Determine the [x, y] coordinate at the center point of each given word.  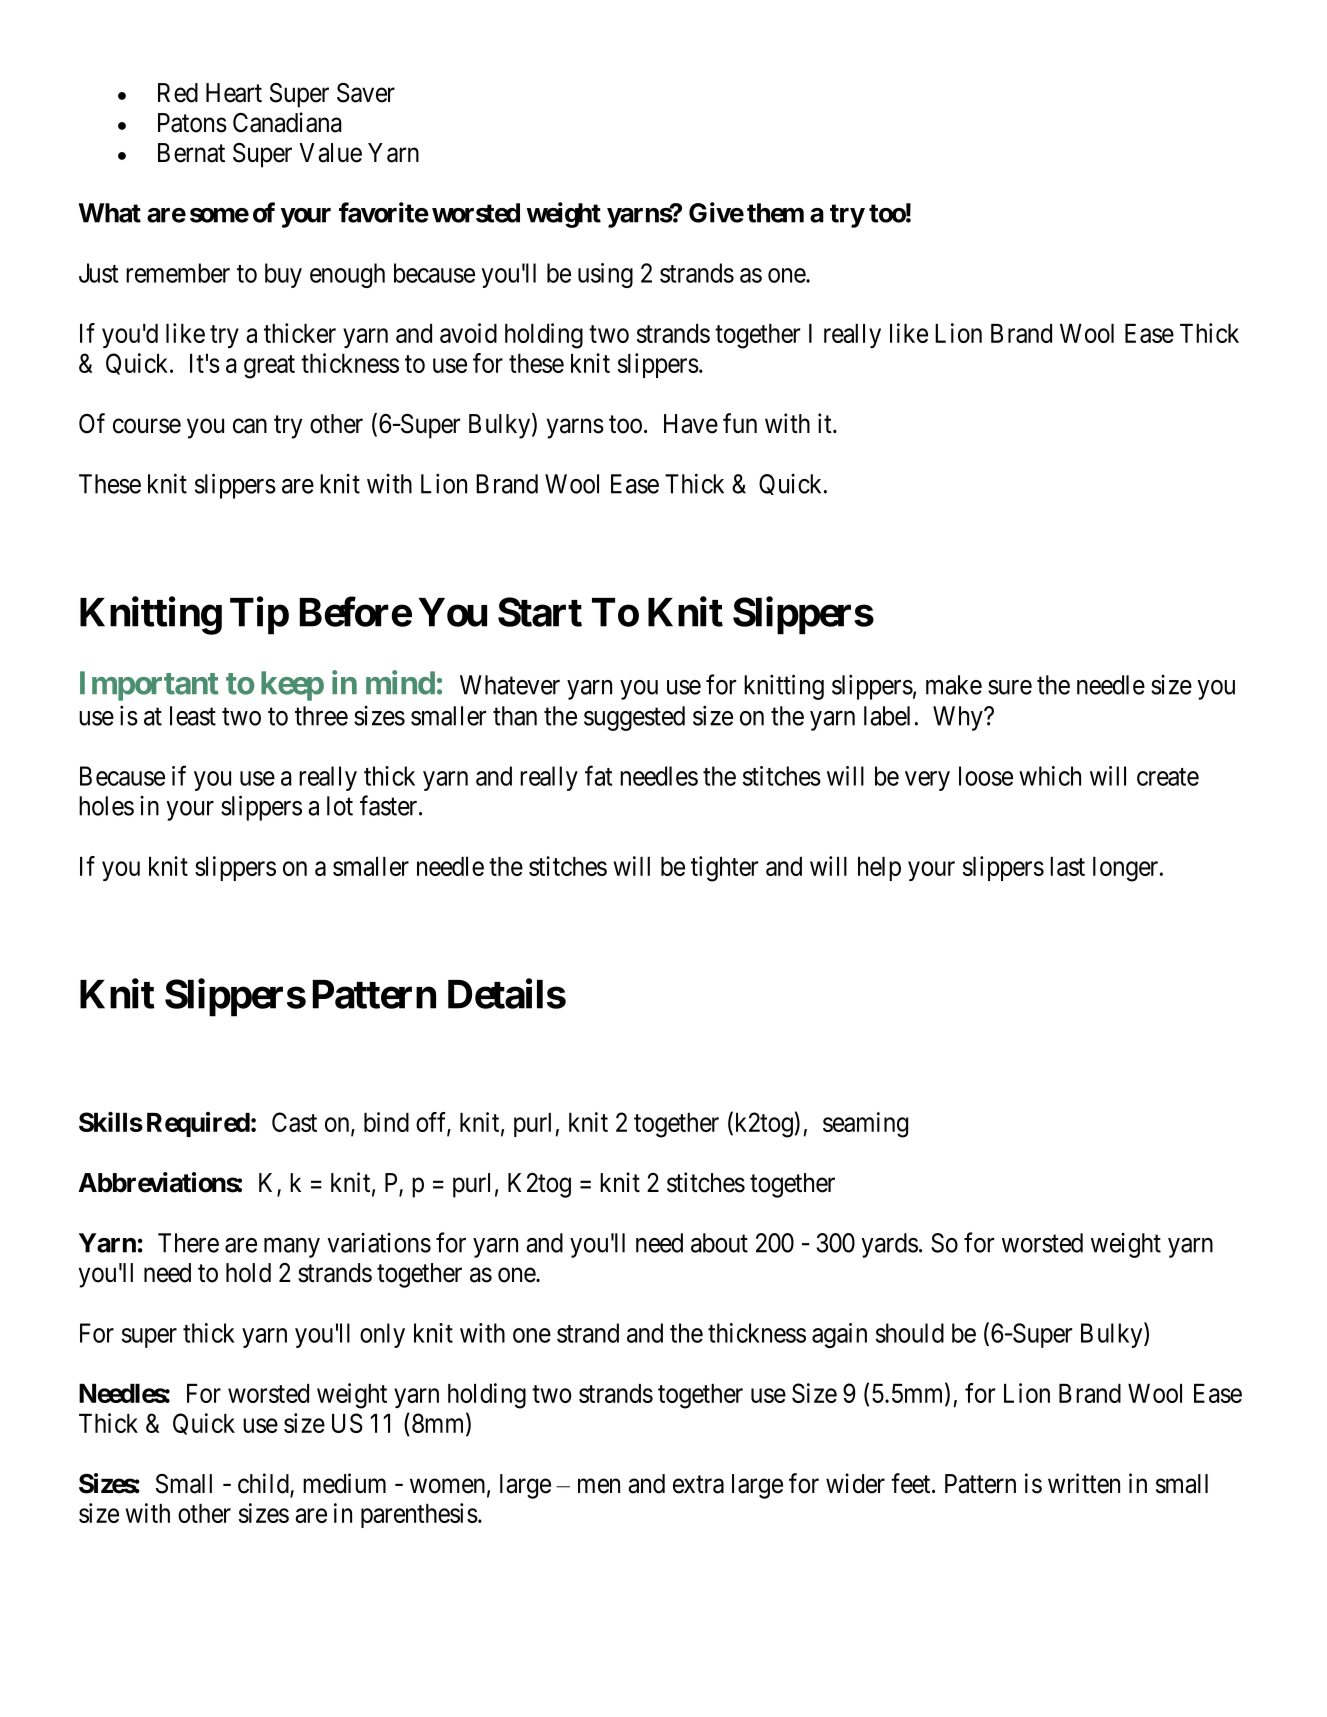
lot [340, 806]
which [1050, 776]
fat [598, 775]
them [775, 213]
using [605, 275]
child [264, 1484]
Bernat [191, 153]
